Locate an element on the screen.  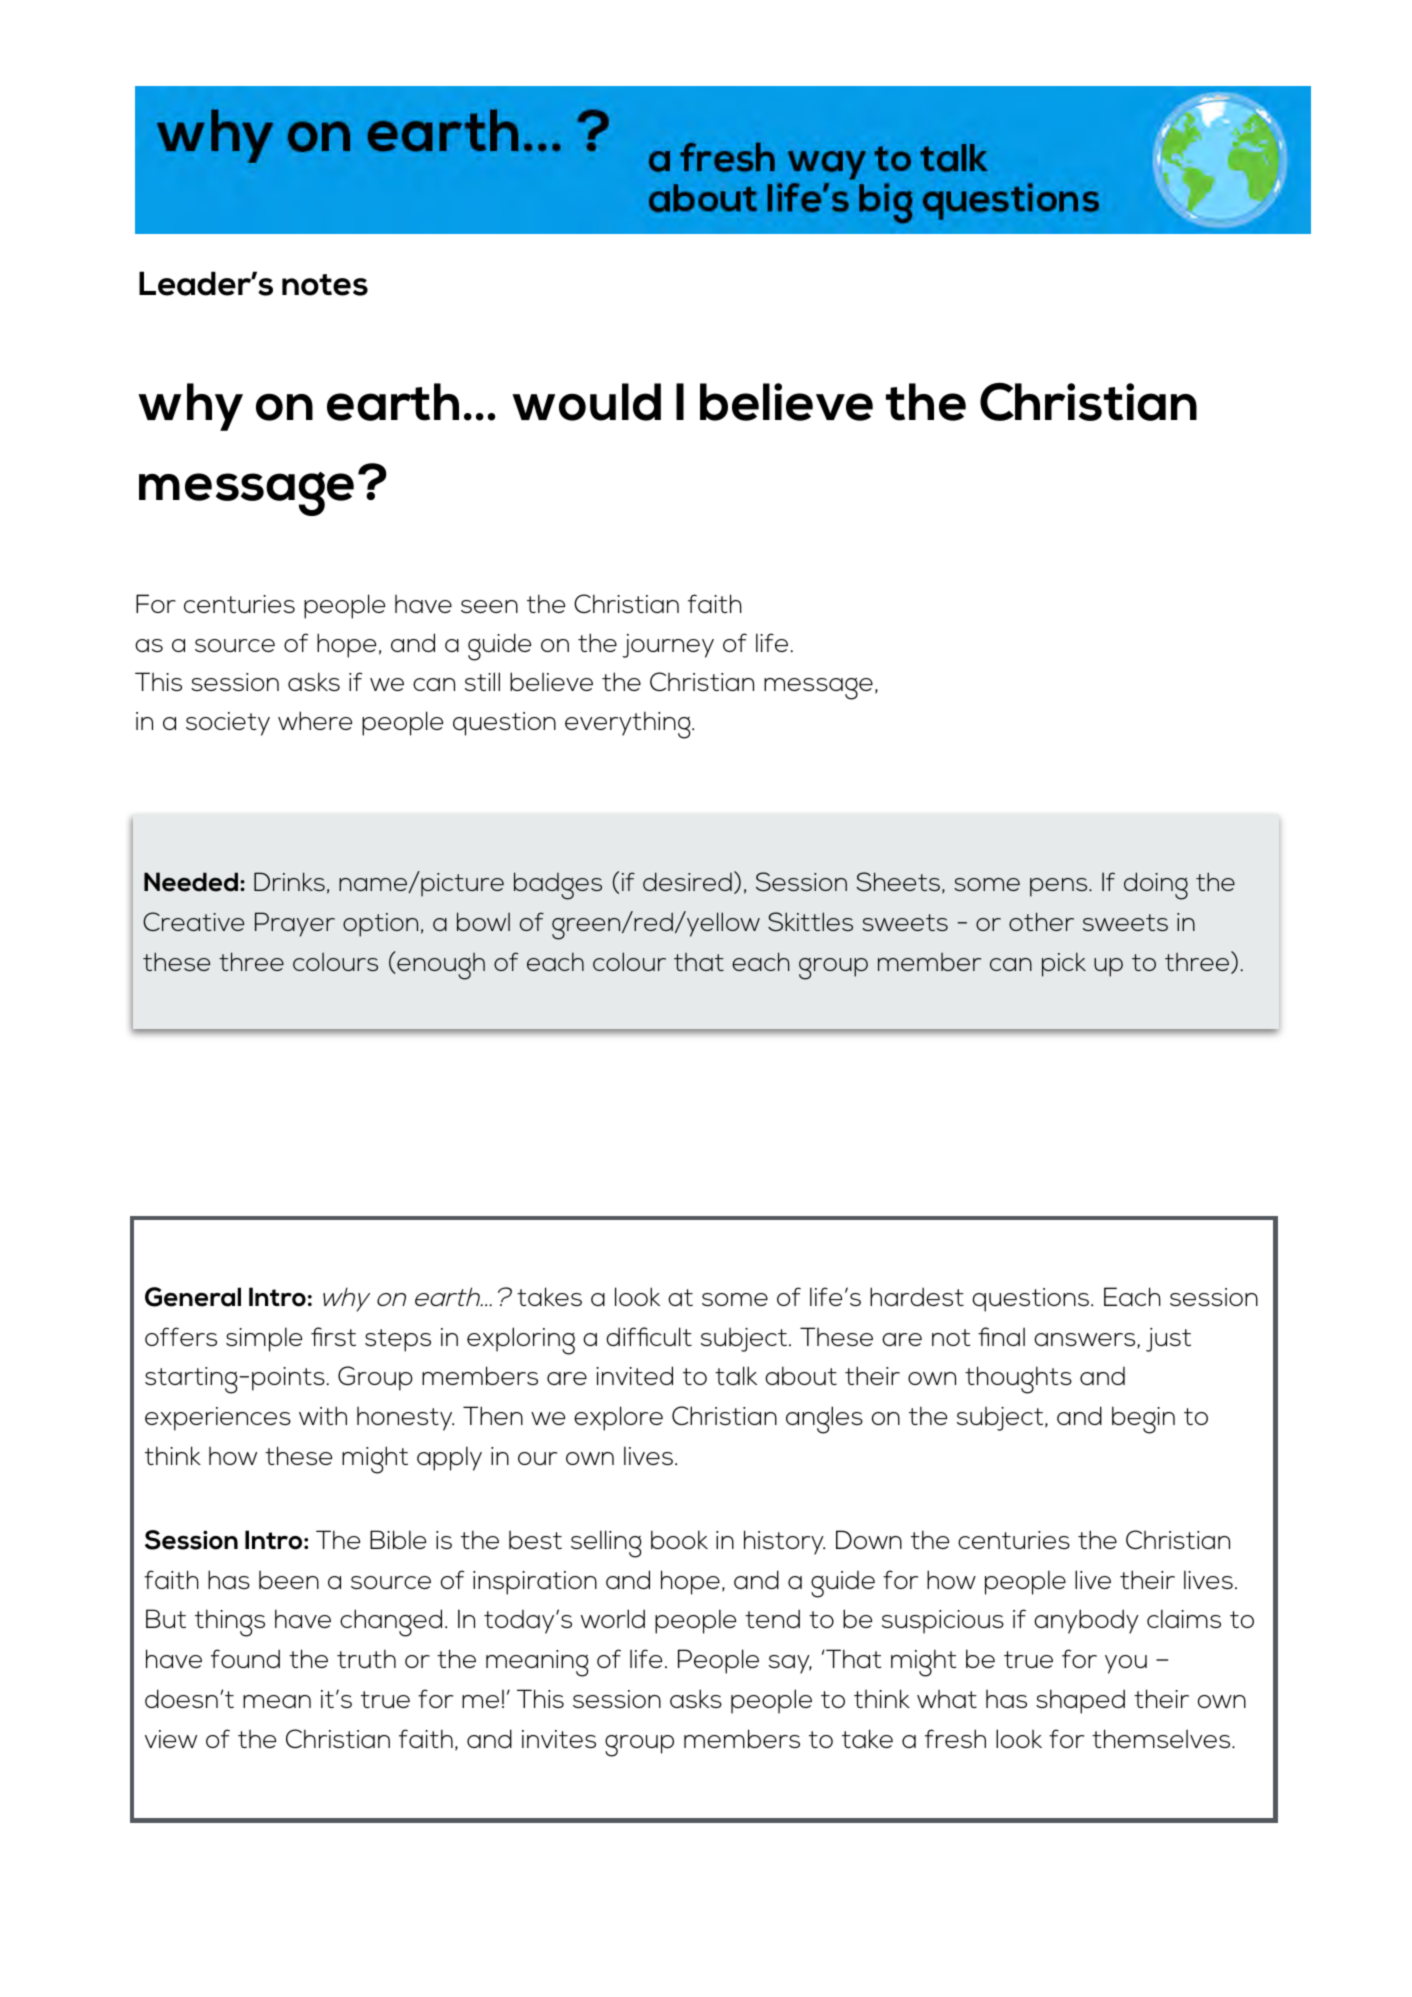
pick is located at coordinates (1064, 964).
